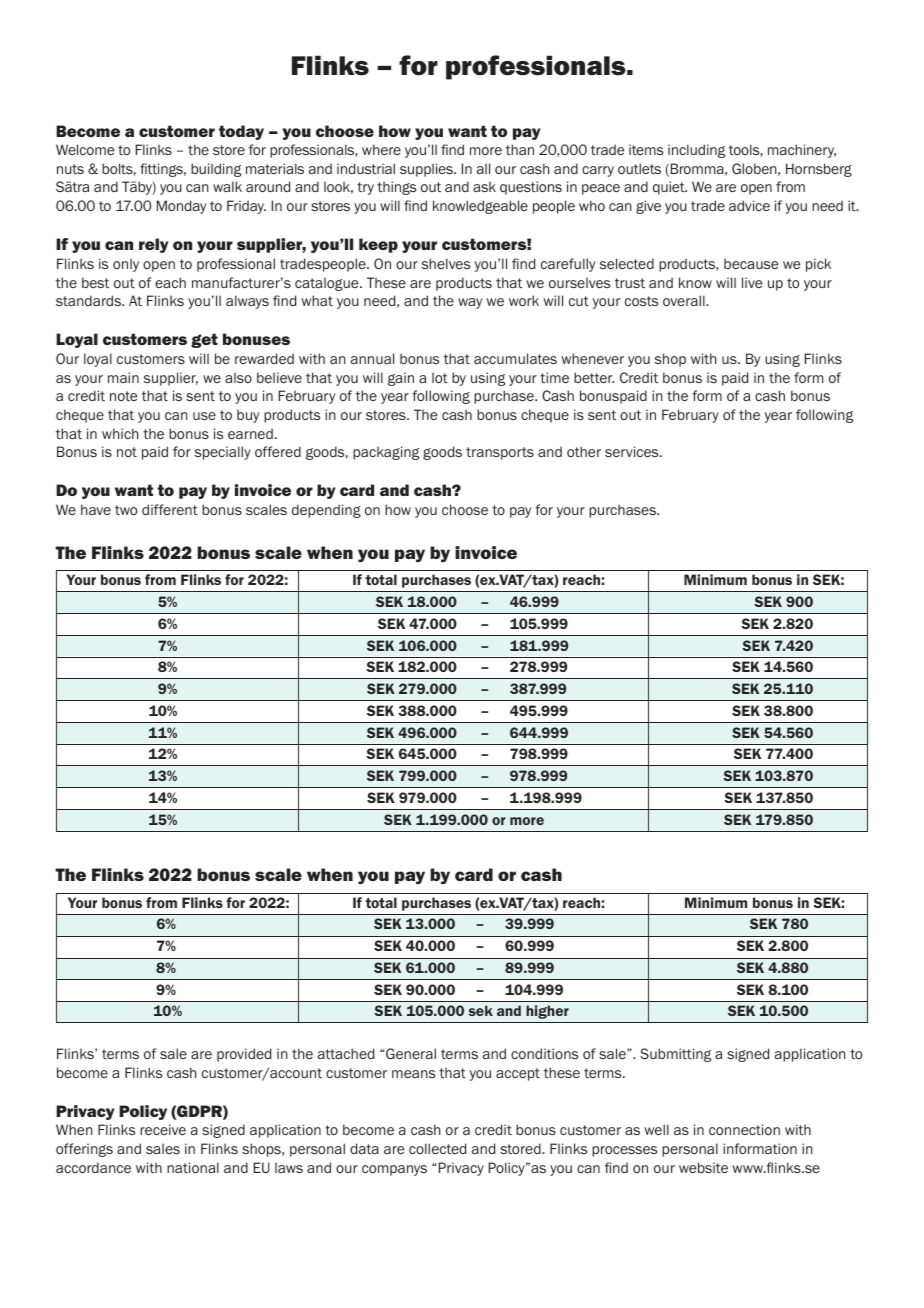 Image resolution: width=924 pixels, height=1308 pixels. Describe the element at coordinates (216, 170) in the document. I see `building` at that location.
